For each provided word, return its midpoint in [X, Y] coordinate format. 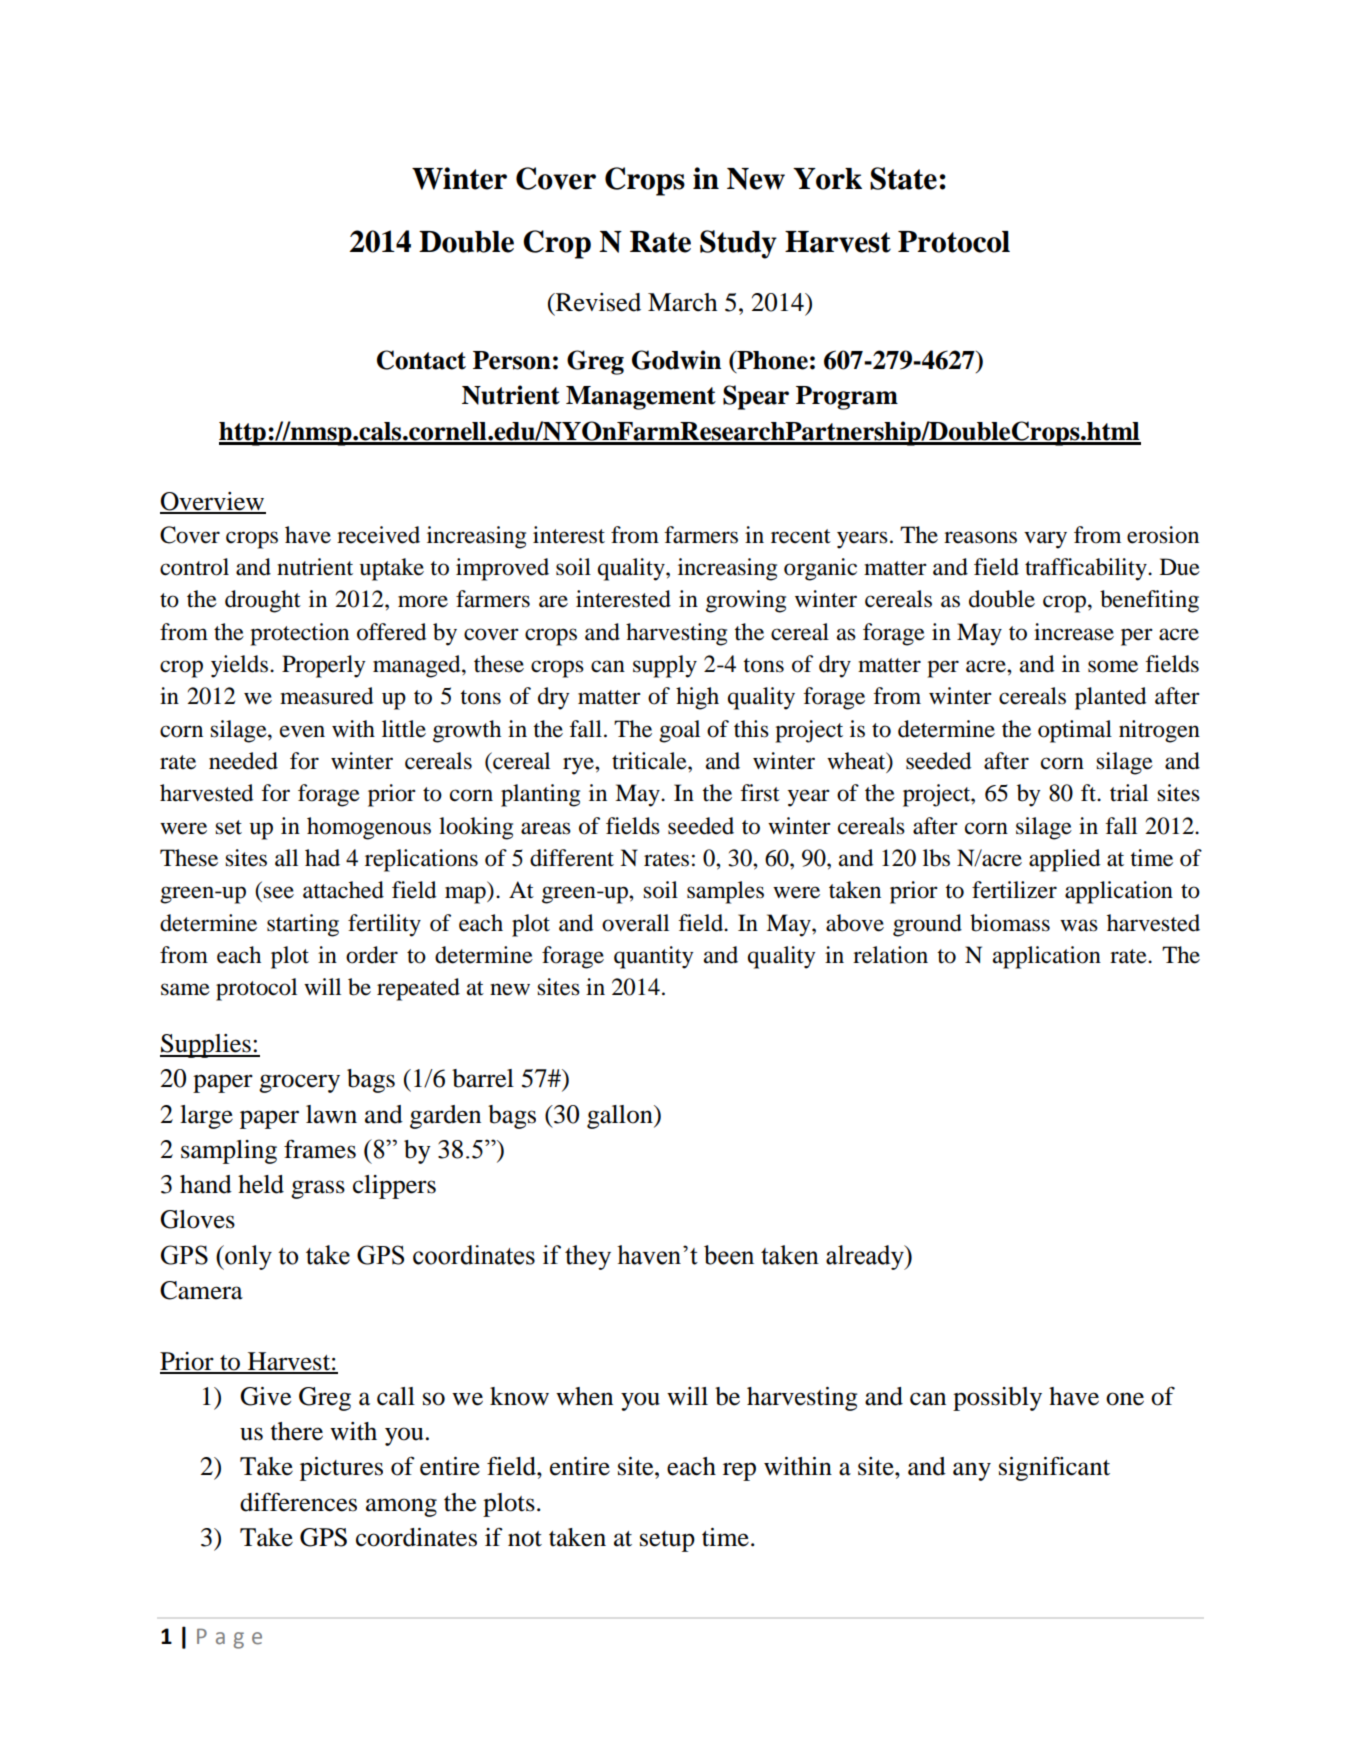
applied [1064, 860]
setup [667, 1541]
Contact [421, 360]
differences [298, 1502]
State [903, 178]
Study [738, 244]
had [322, 858]
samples [725, 892]
